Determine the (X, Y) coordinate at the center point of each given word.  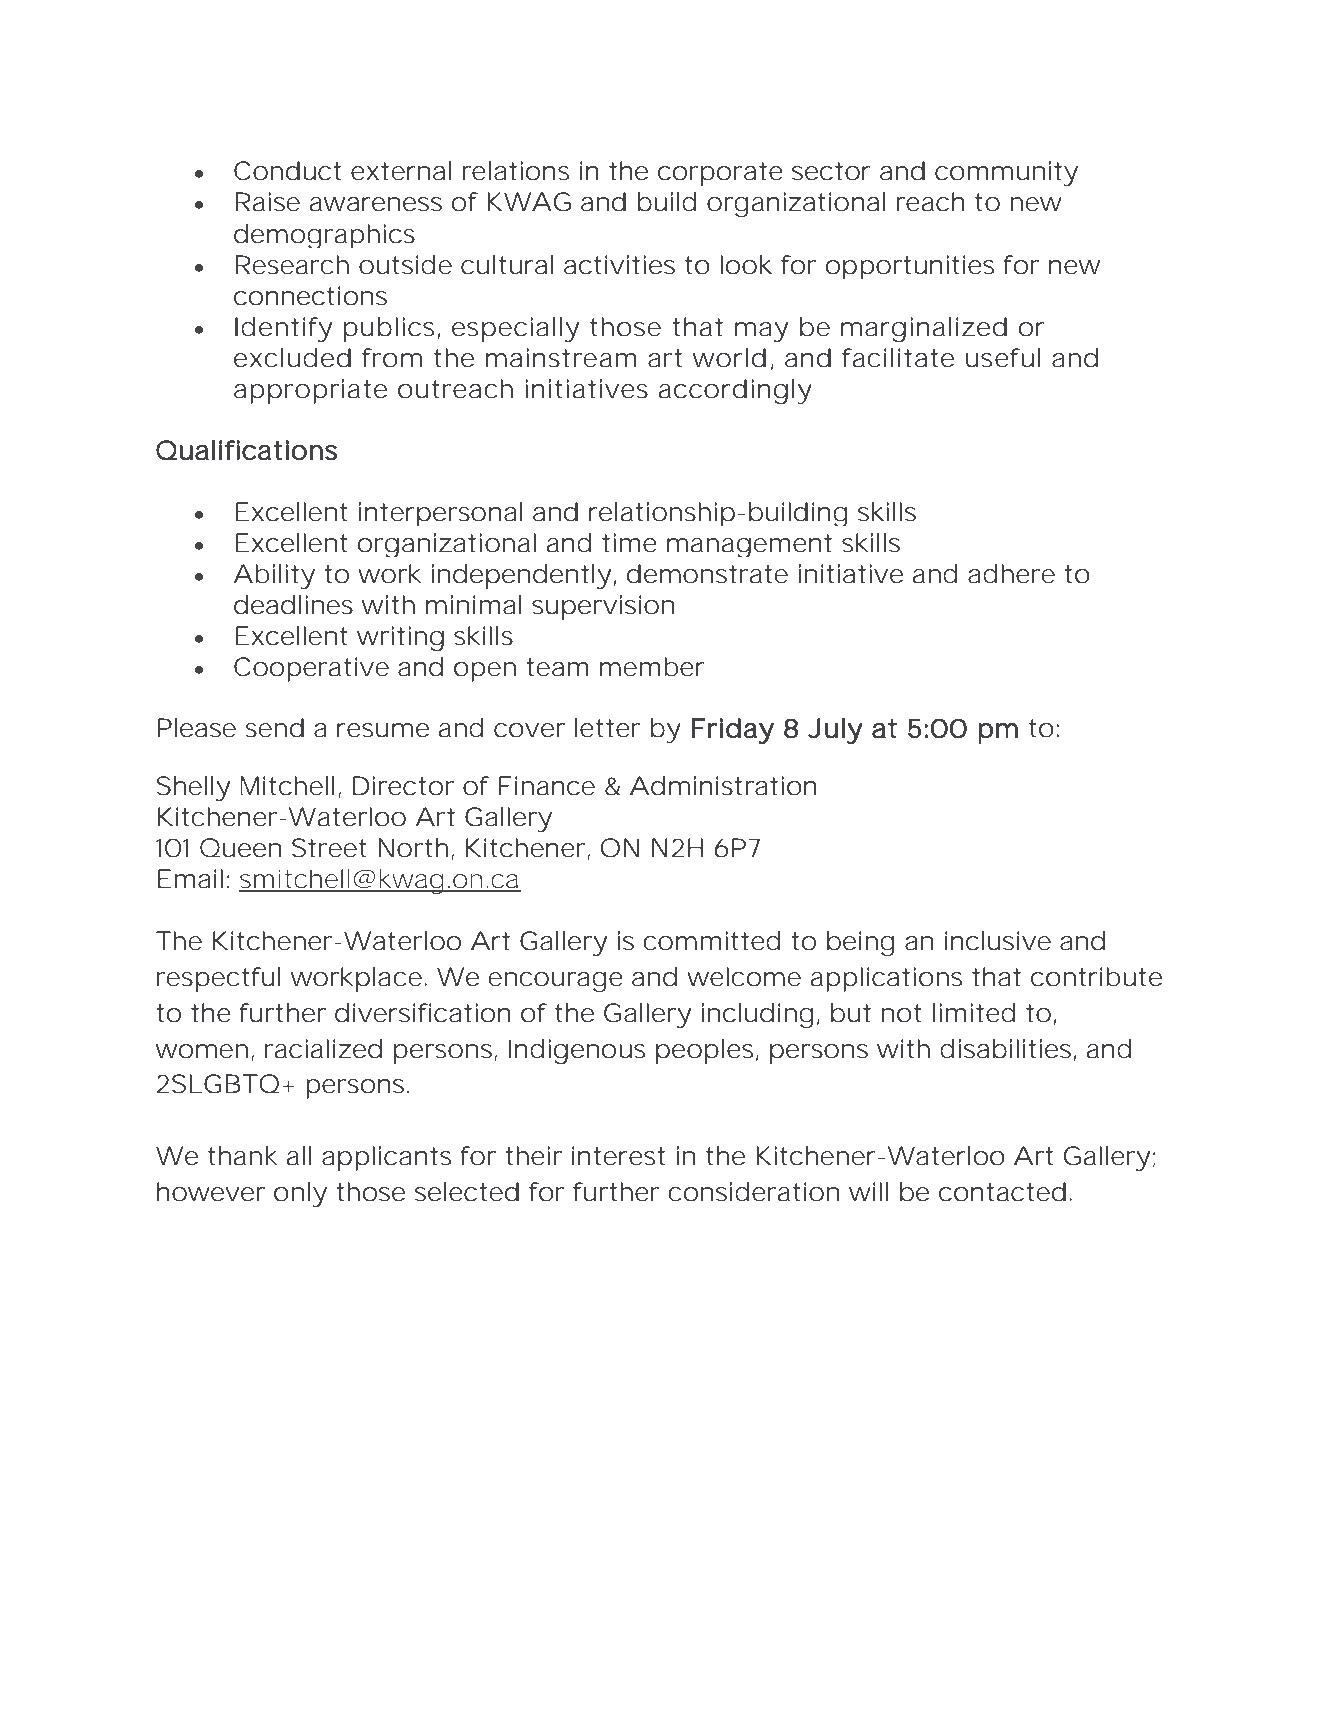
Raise (267, 202)
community (1006, 173)
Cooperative (311, 669)
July (835, 731)
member (652, 667)
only (300, 1194)
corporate (720, 174)
